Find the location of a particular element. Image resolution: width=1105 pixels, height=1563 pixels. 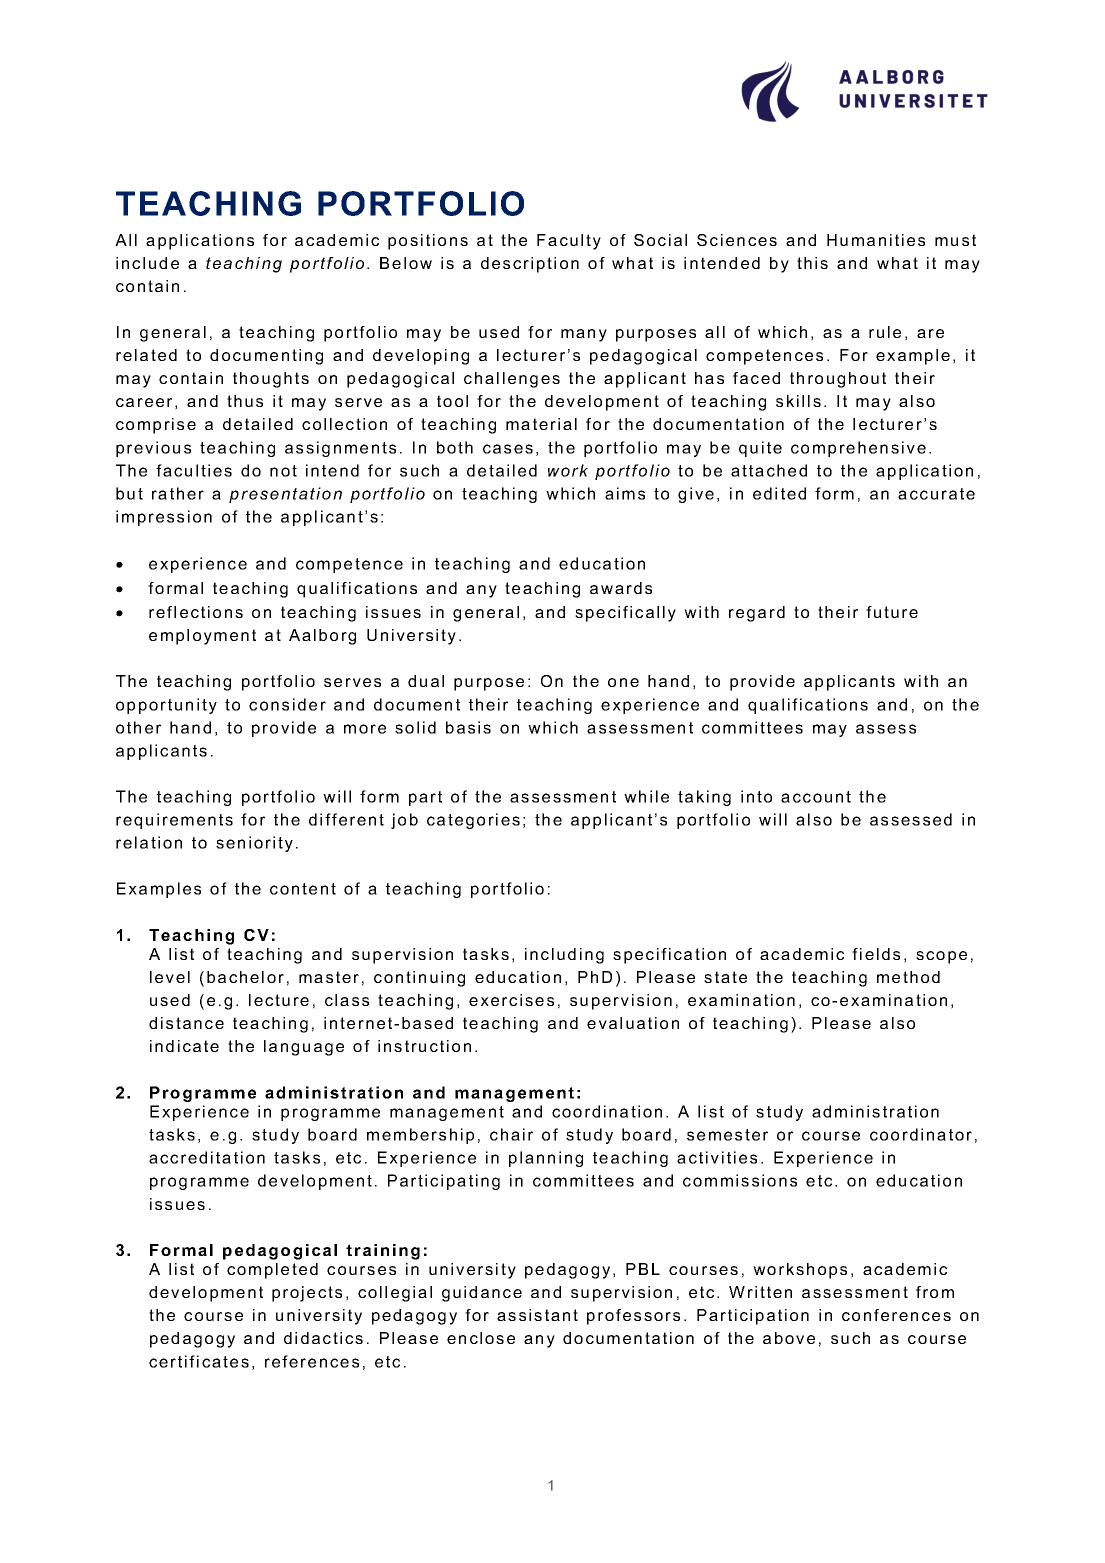

include is located at coordinates (147, 263).
